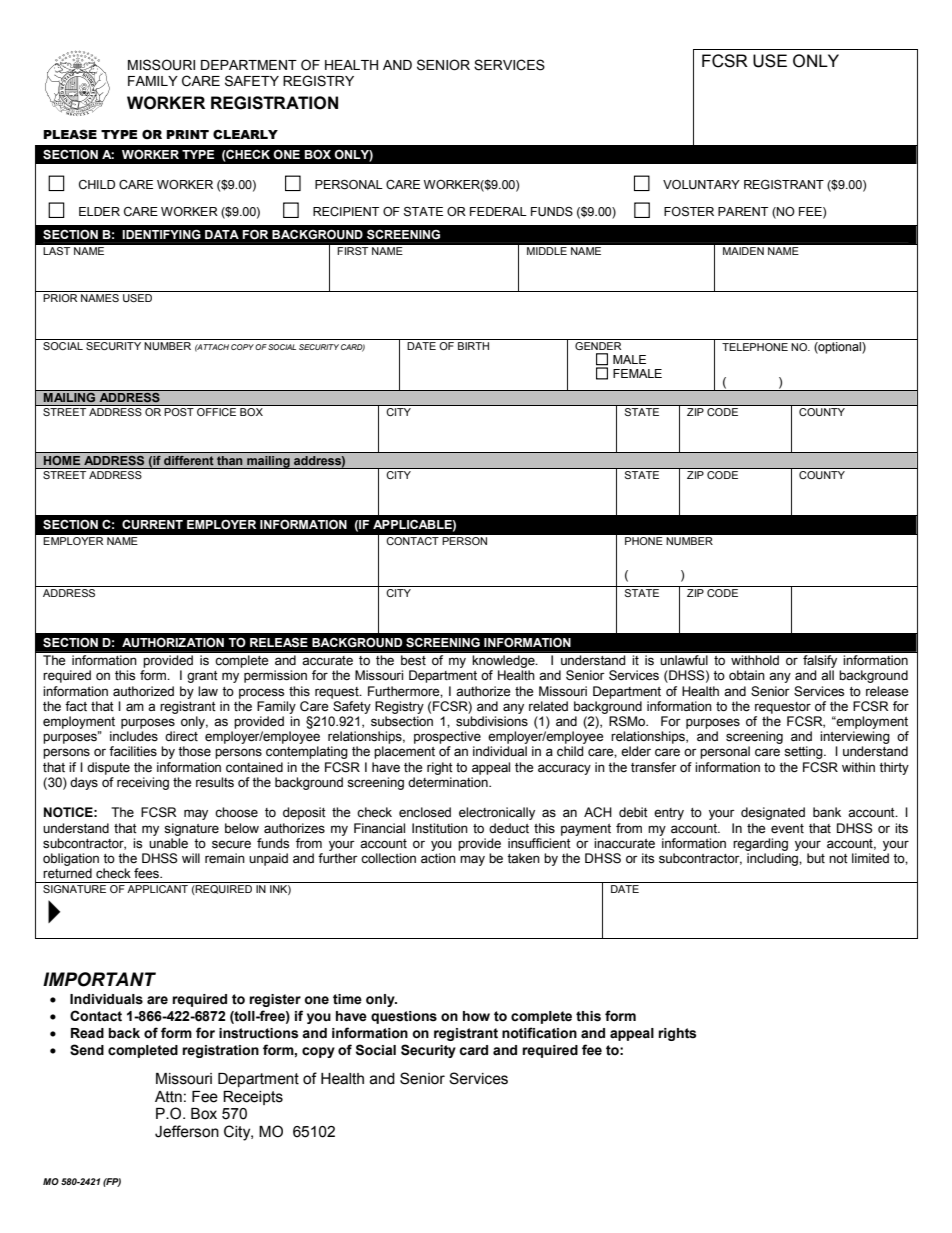  What do you see at coordinates (747, 675) in the screenshot?
I see `obtain` at bounding box center [747, 675].
